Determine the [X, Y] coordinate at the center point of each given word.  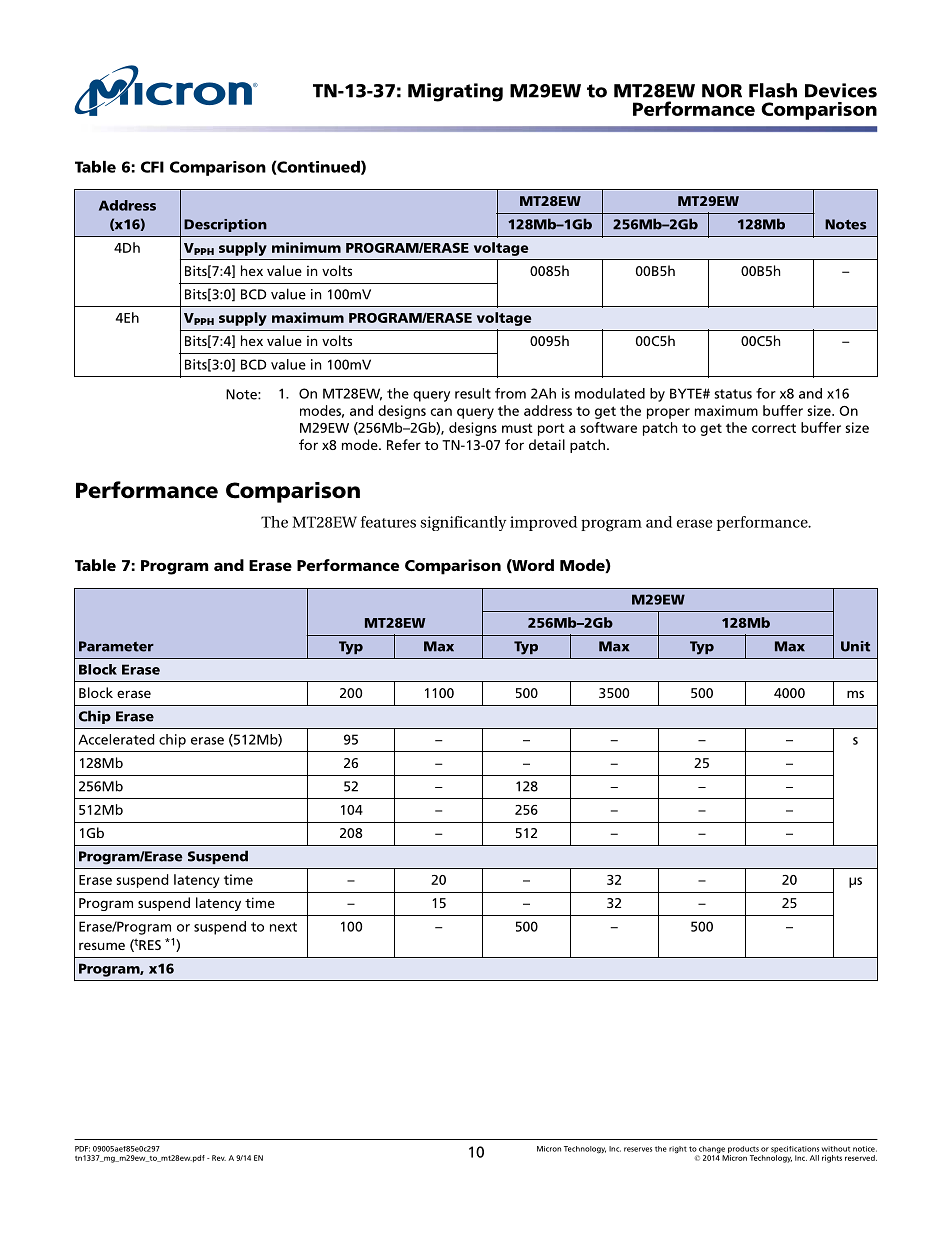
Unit [855, 646]
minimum [306, 247]
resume [102, 946]
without [836, 1149]
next [283, 927]
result [473, 393]
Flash [773, 90]
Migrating [455, 92]
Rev [219, 1158]
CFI [152, 167]
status [733, 394]
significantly [463, 523]
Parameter [116, 646]
